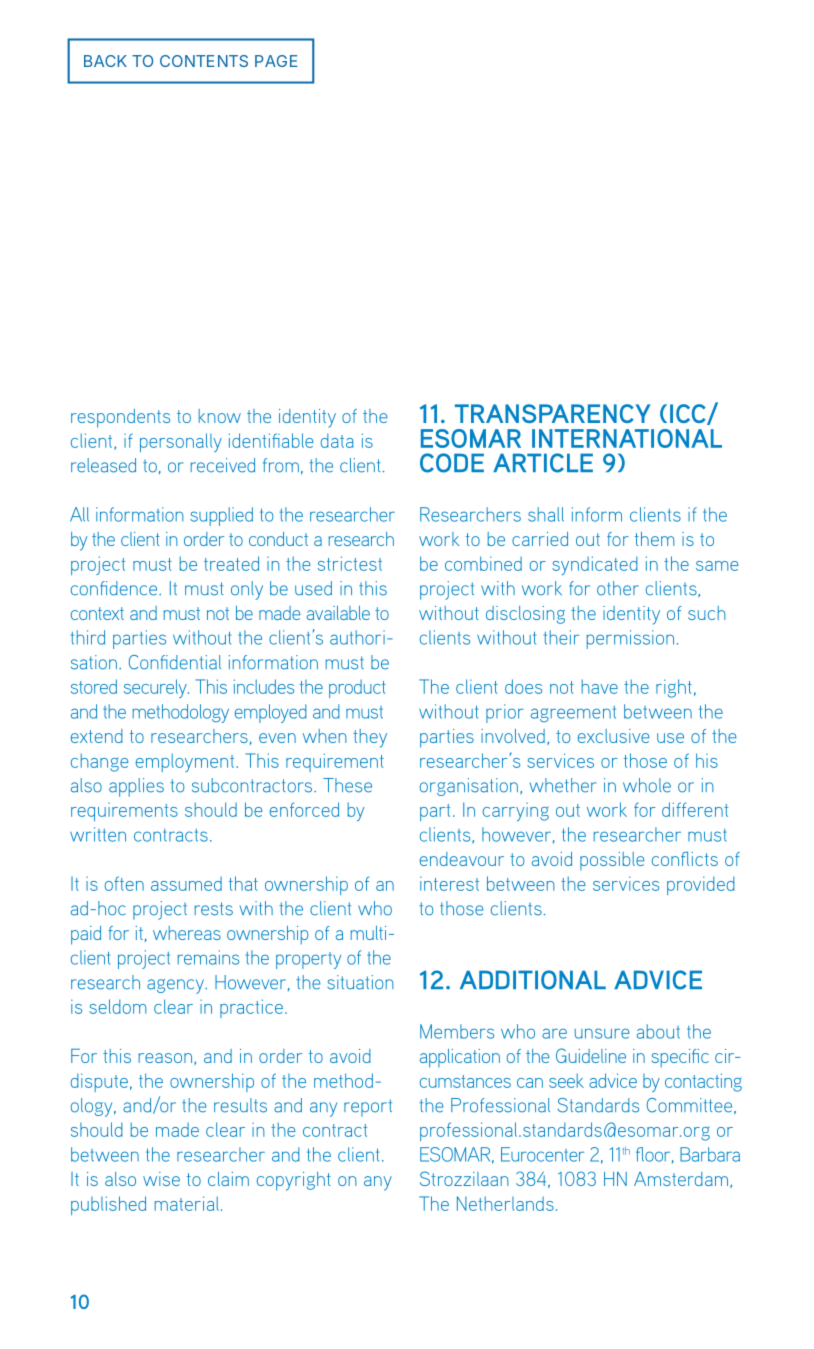 This document has height=1349, width=814. What do you see at coordinates (627, 438) in the document?
I see `International` at bounding box center [627, 438].
